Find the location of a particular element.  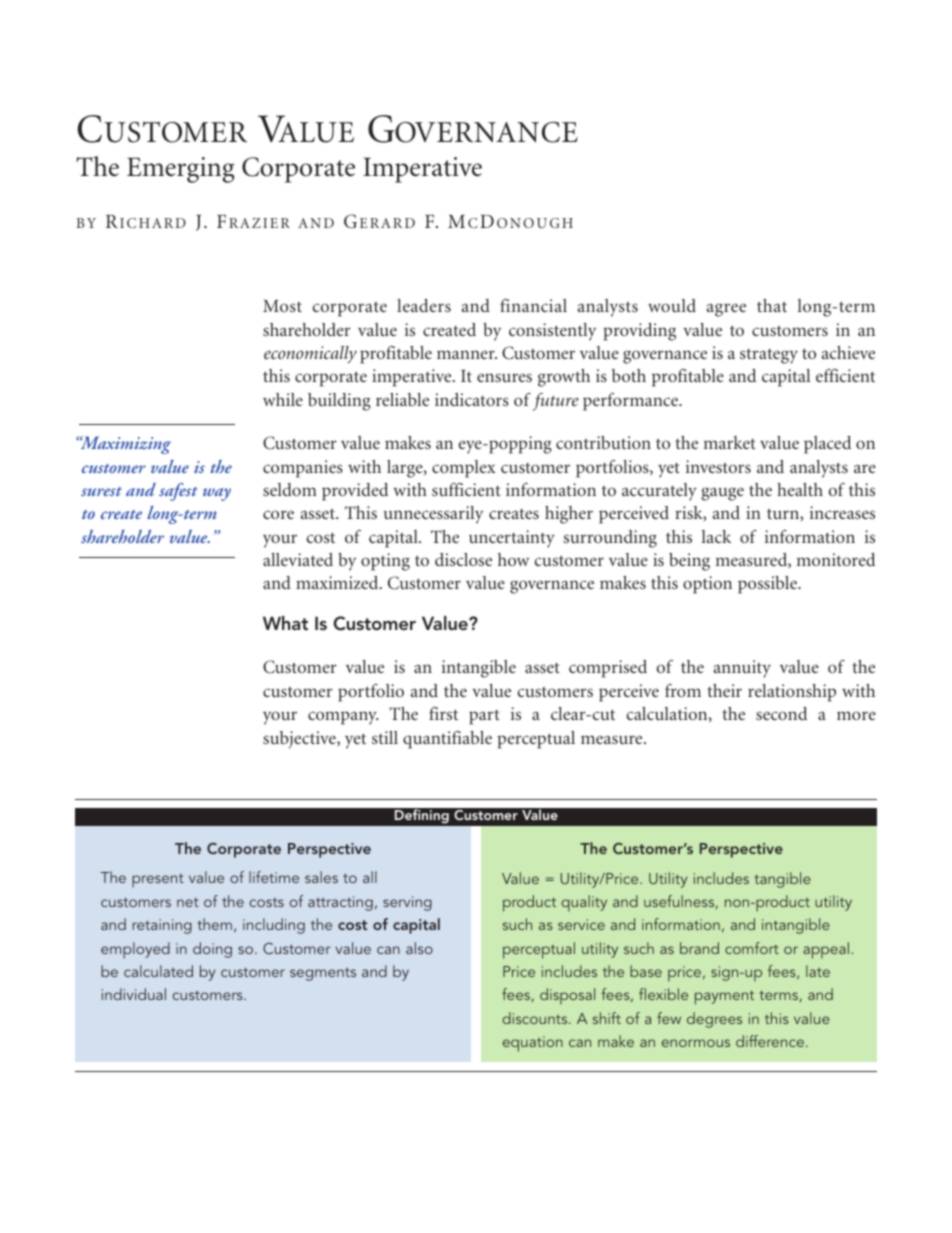

financial is located at coordinates (533, 305).
